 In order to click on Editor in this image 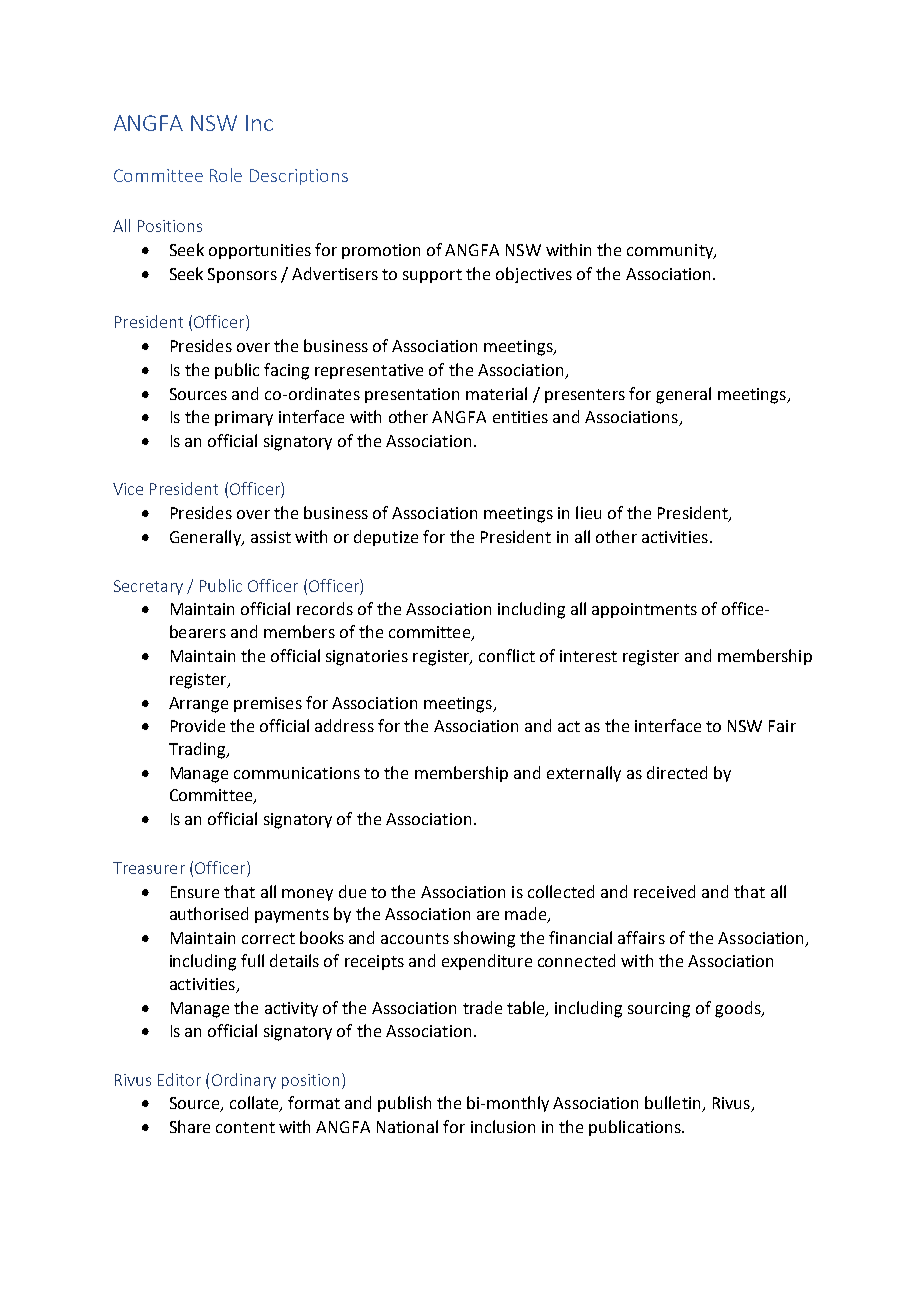, I will do `click(179, 1079)`.
